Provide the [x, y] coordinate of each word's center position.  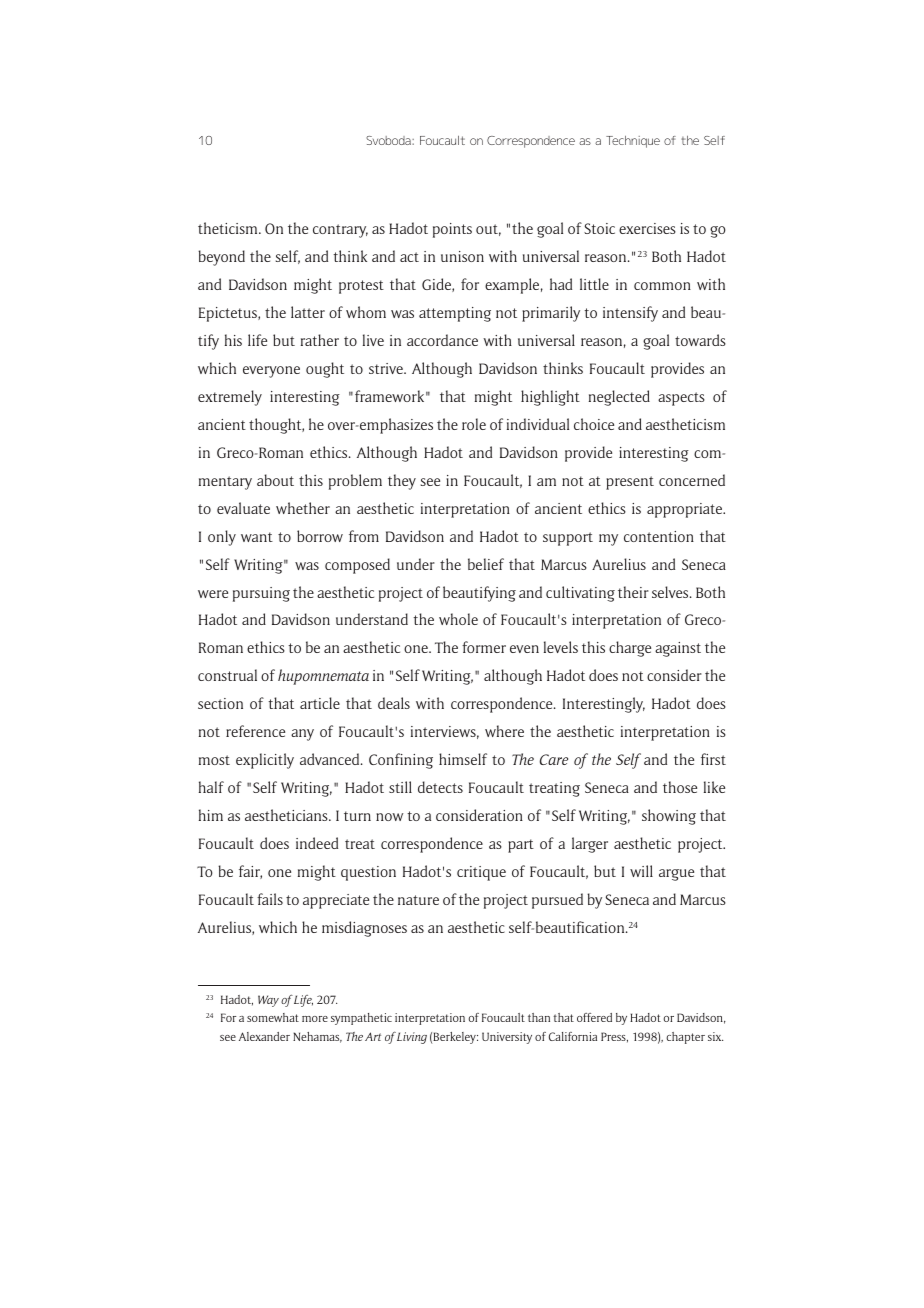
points [452, 230]
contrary [340, 231]
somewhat [273, 1017]
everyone [271, 372]
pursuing [261, 594]
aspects [681, 399]
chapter [685, 1038]
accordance [442, 340]
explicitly [265, 761]
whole [458, 619]
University [507, 1038]
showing [669, 817]
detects [440, 787]
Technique [633, 142]
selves [671, 592]
